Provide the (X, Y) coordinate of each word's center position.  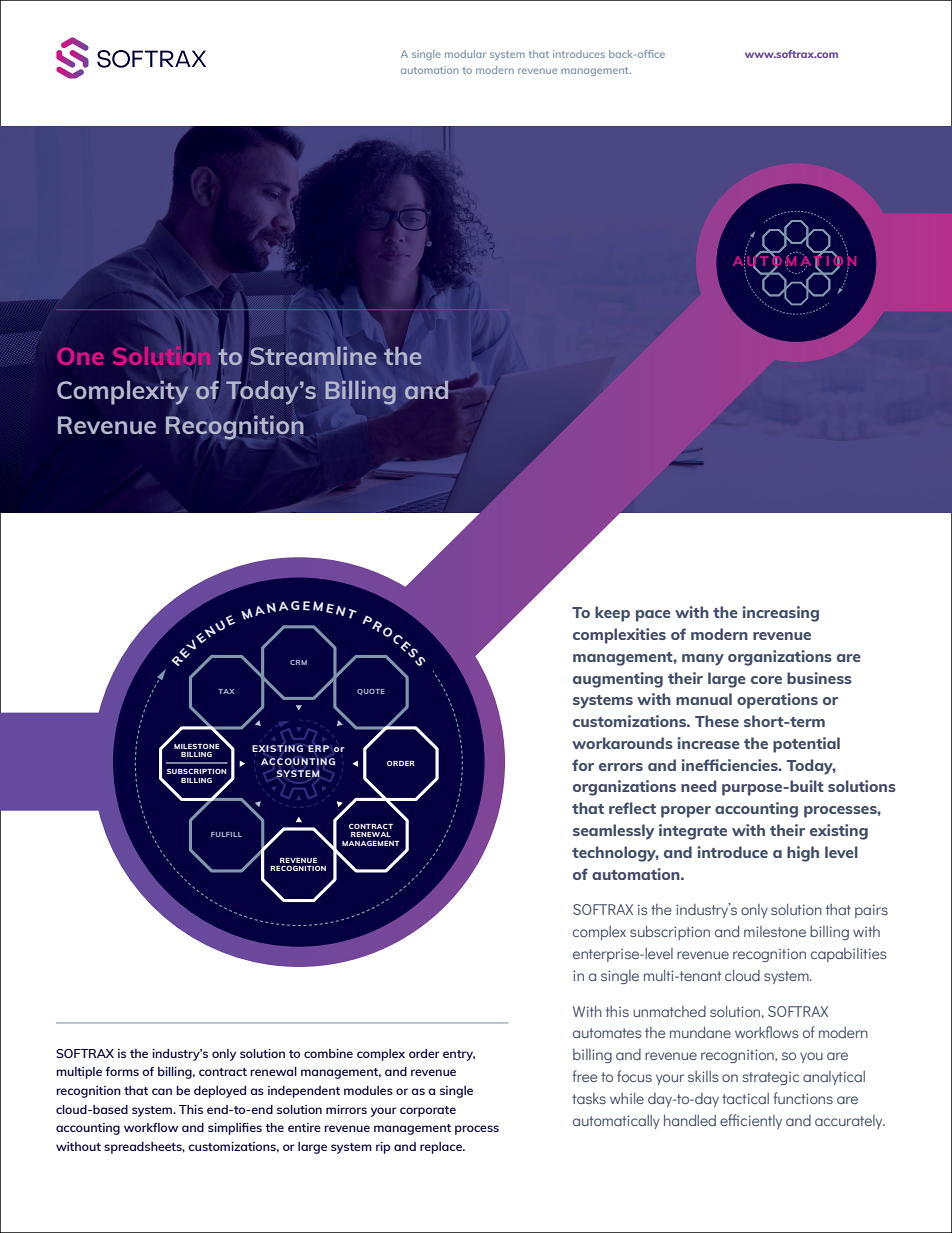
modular (465, 54)
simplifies (235, 1129)
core (766, 680)
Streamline (313, 355)
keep (612, 614)
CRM (298, 662)
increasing (781, 614)
